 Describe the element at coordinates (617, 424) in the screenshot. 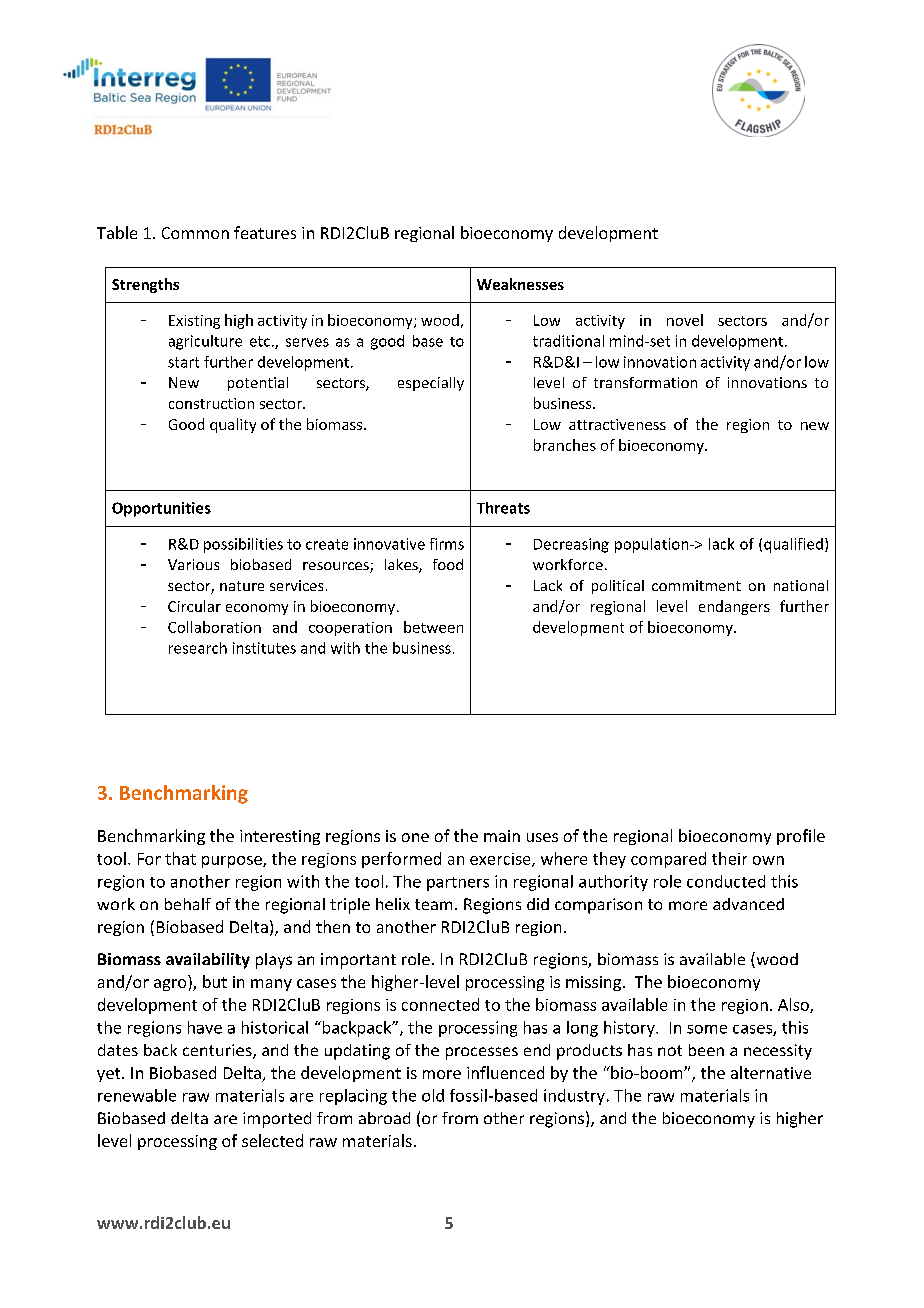

I see `attractiveness` at that location.
